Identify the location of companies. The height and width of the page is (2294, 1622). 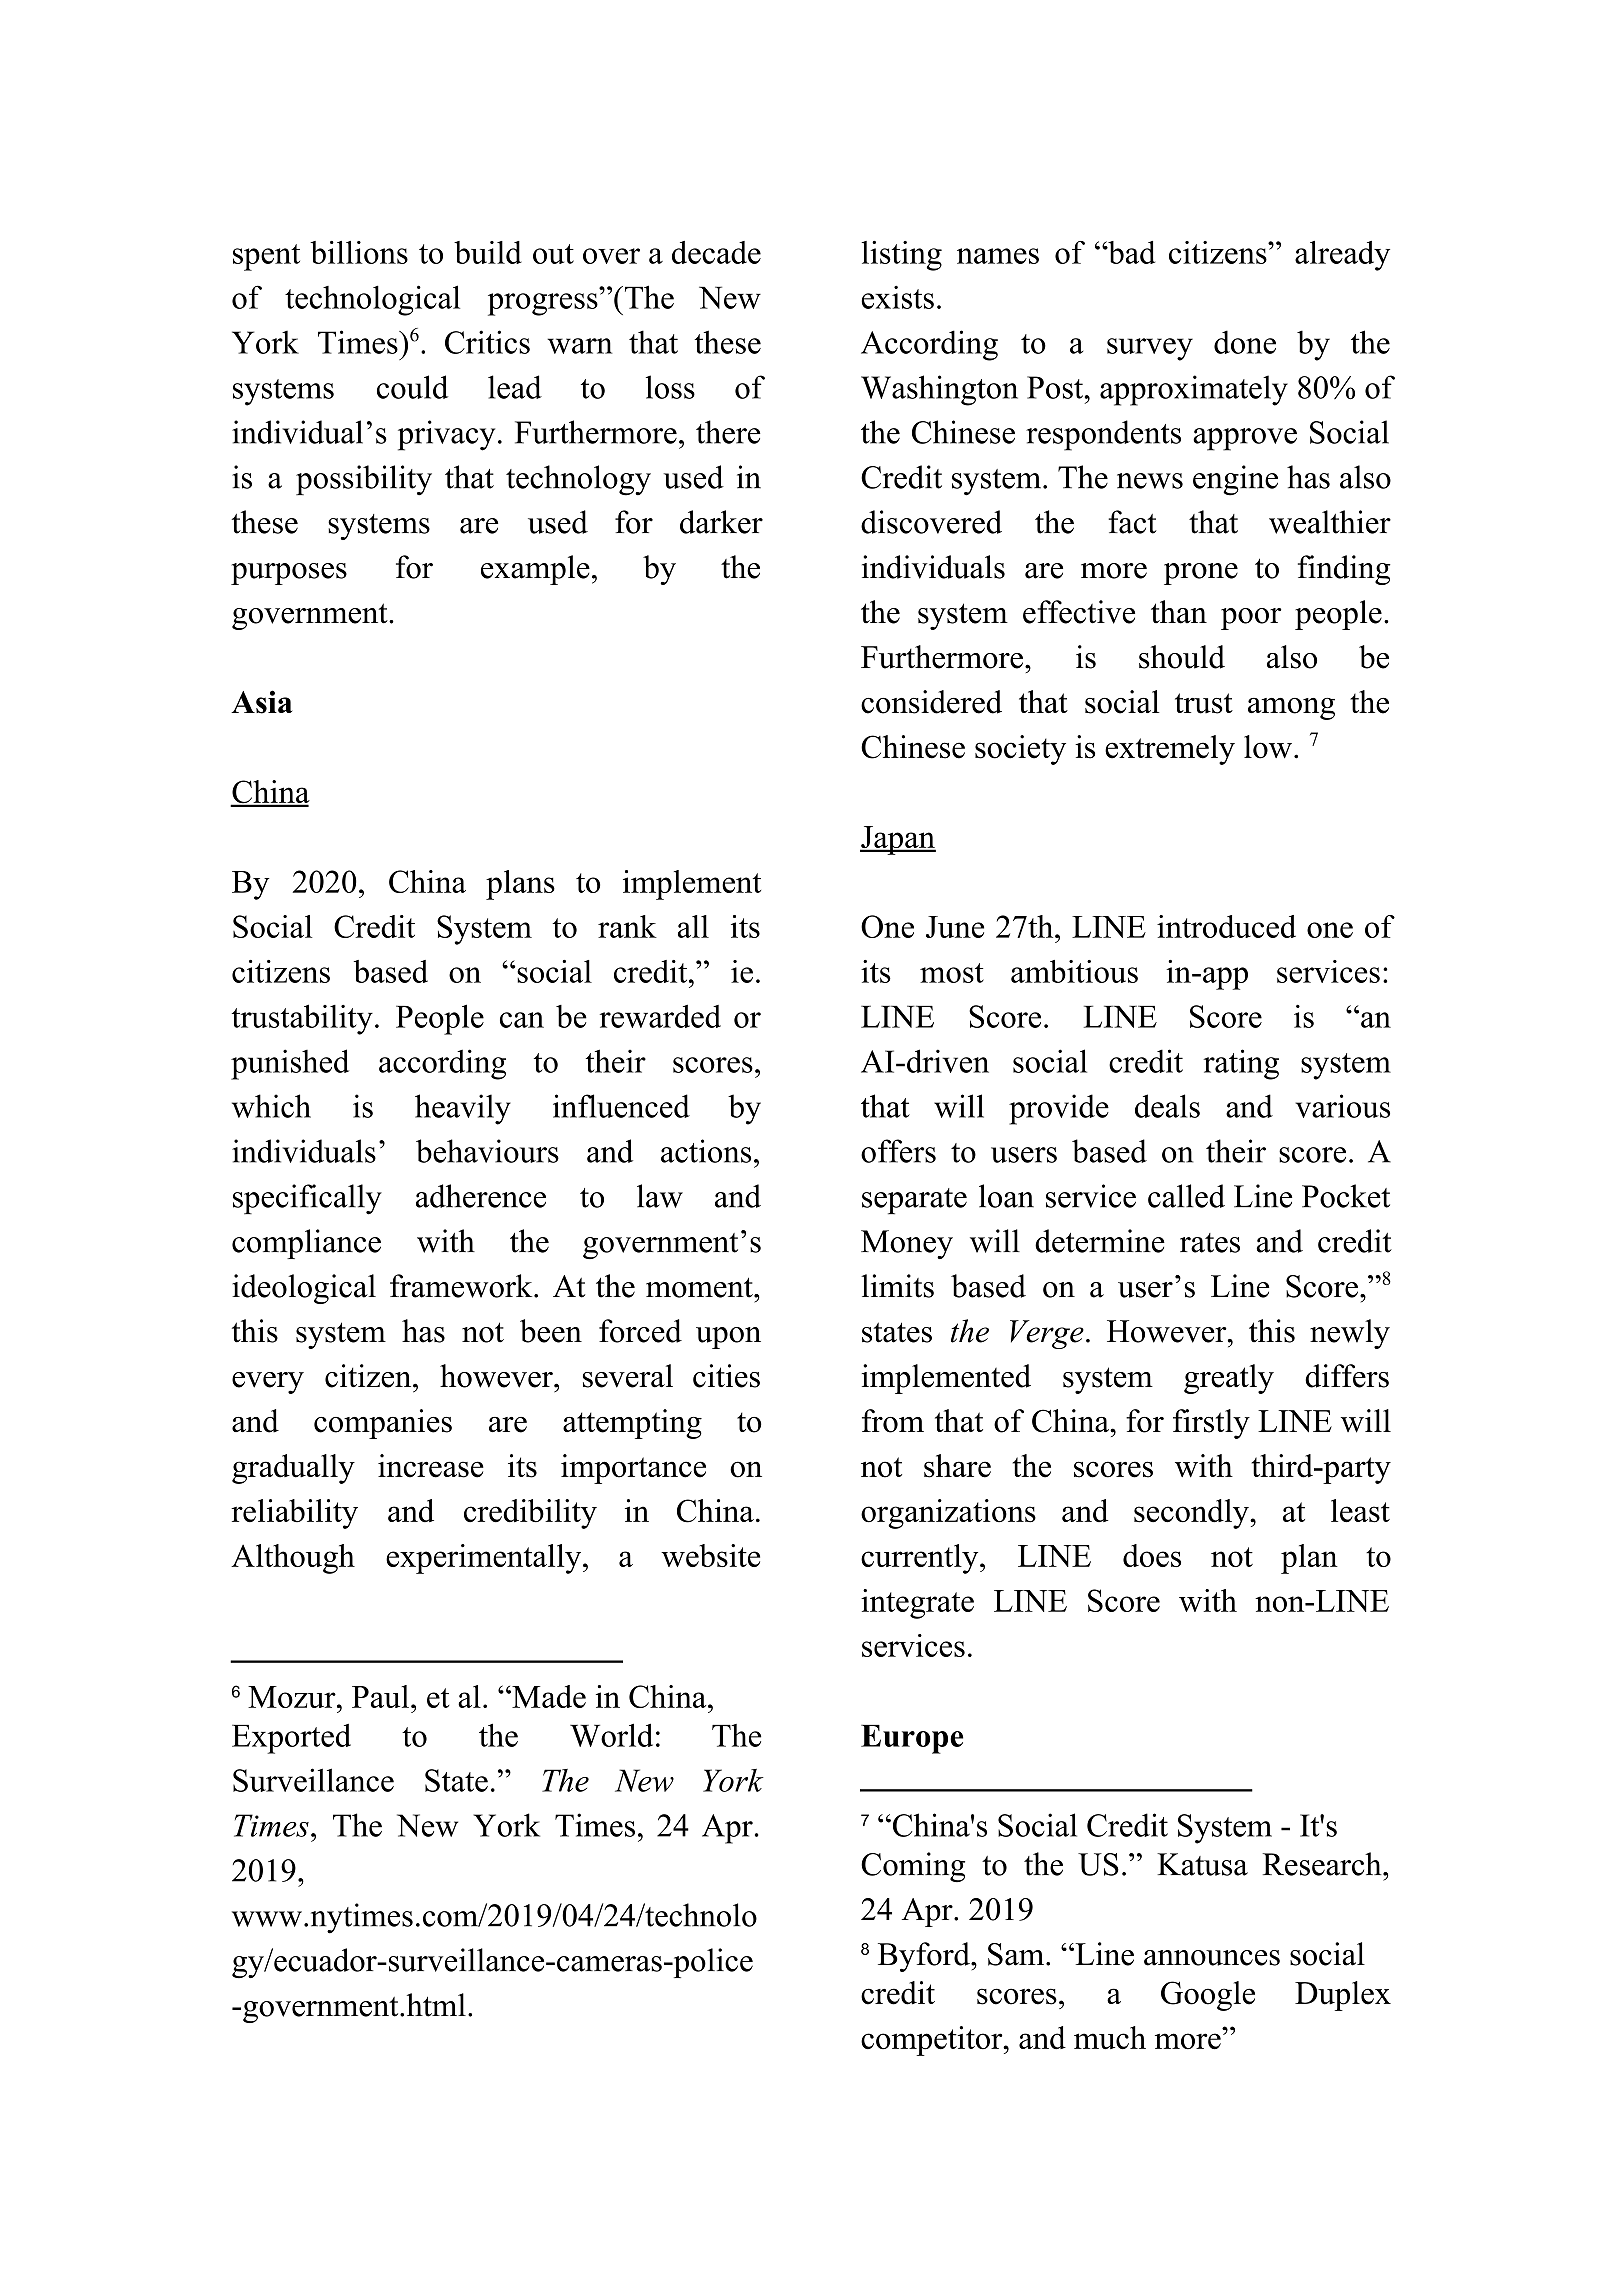
(383, 1424).
